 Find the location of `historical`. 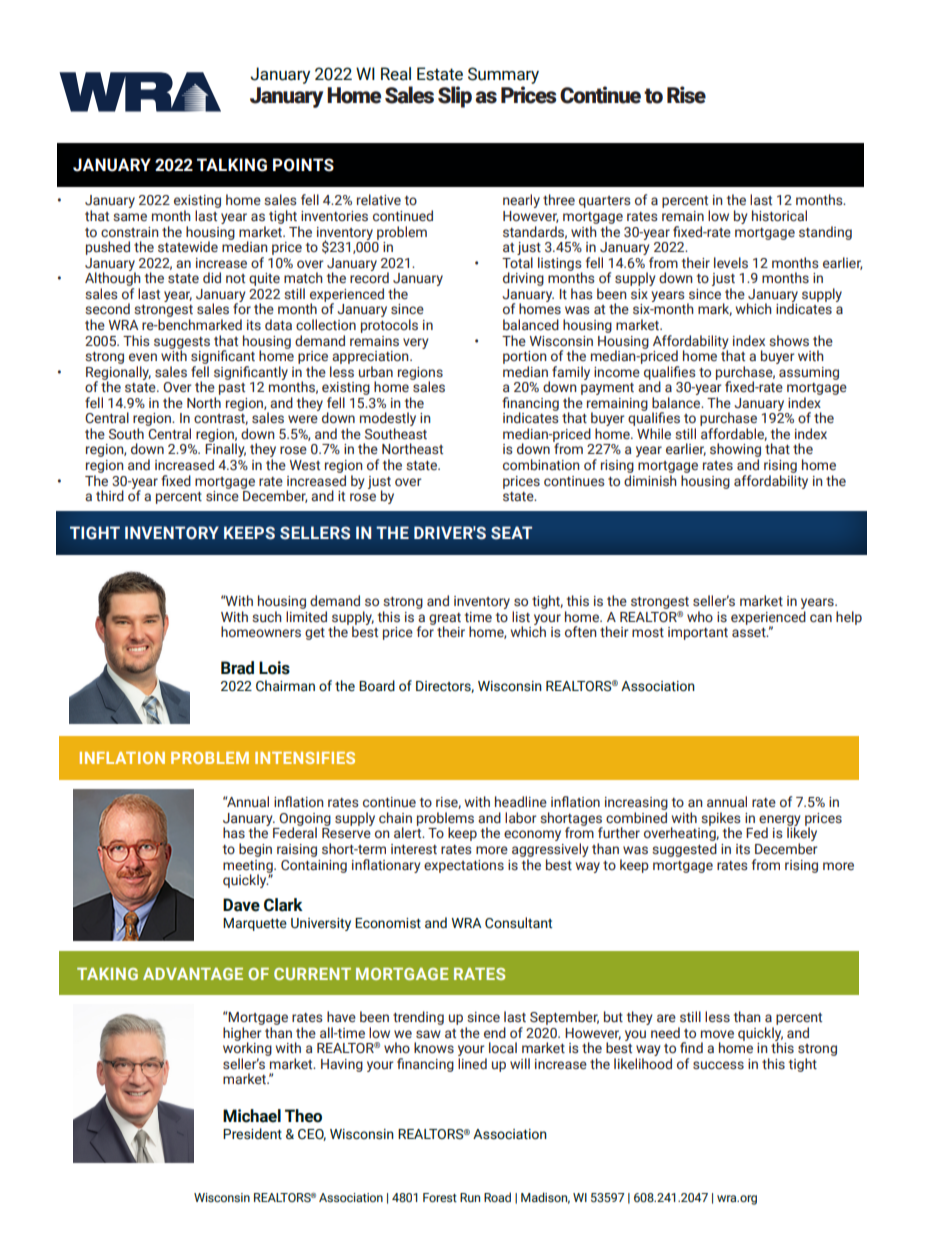

historical is located at coordinates (779, 216).
